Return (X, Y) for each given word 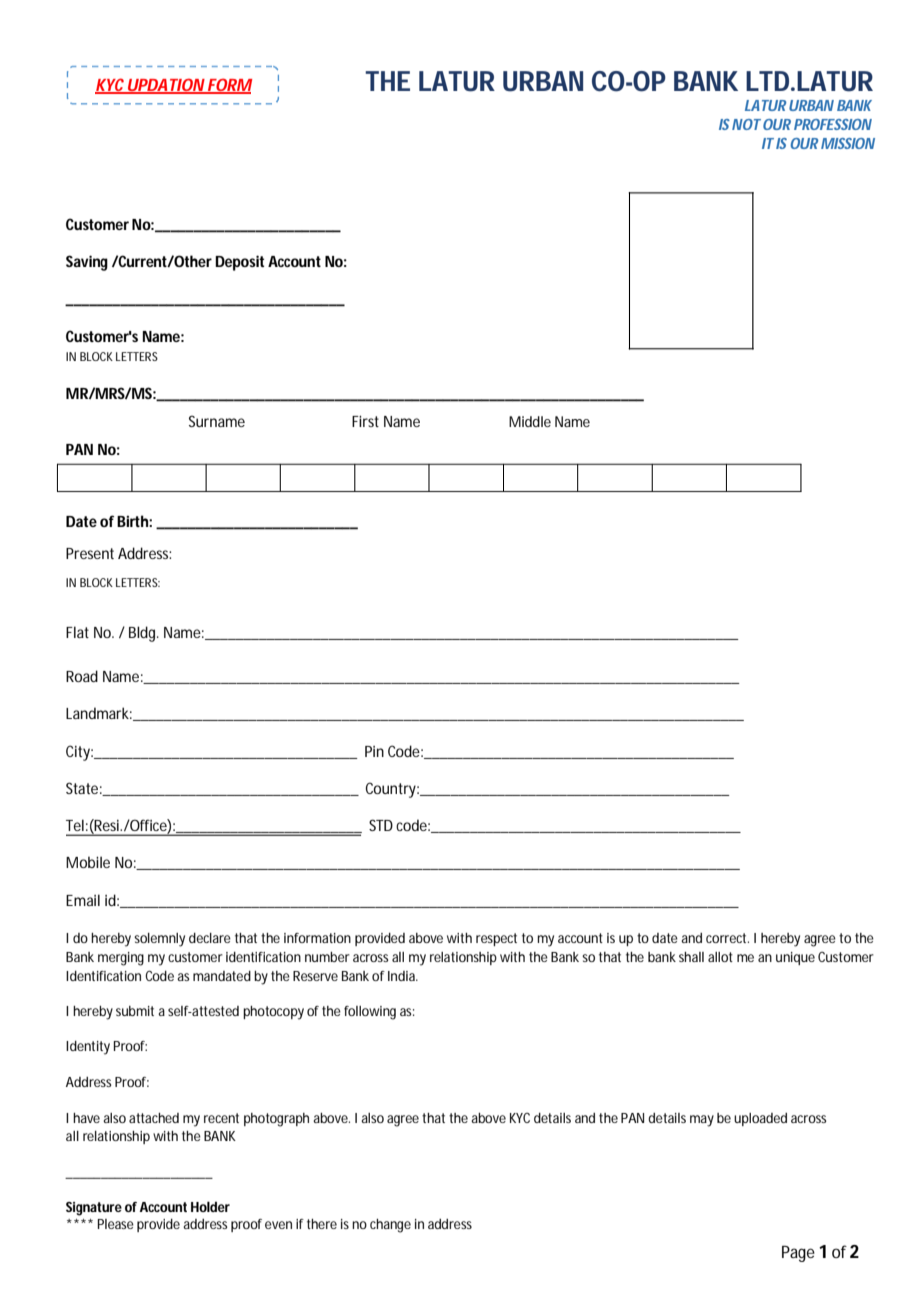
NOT (746, 124)
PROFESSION (833, 124)
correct (727, 938)
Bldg (144, 634)
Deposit (239, 263)
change (390, 1226)
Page (798, 1254)
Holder (210, 1206)
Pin (374, 751)
